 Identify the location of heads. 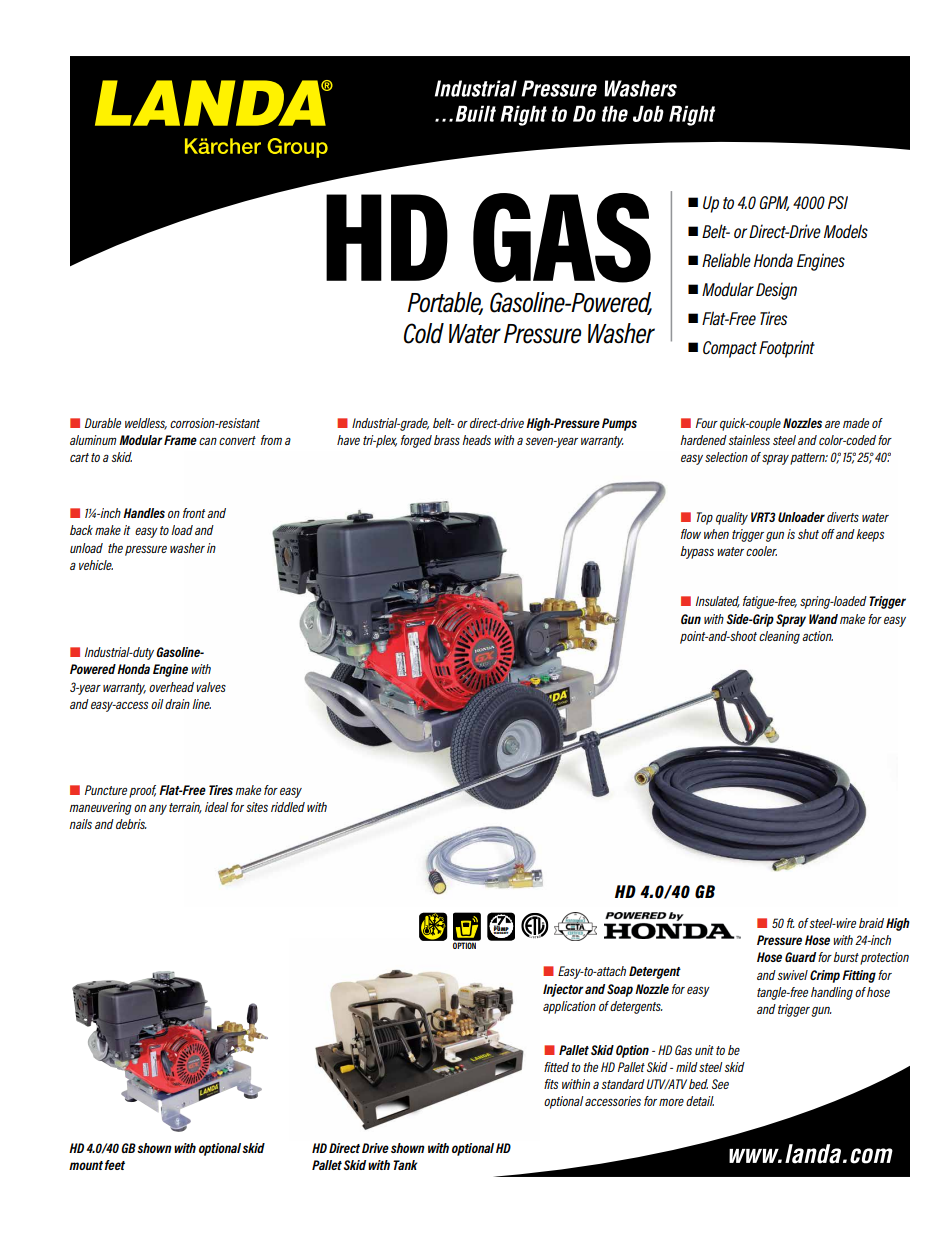
(476, 440).
